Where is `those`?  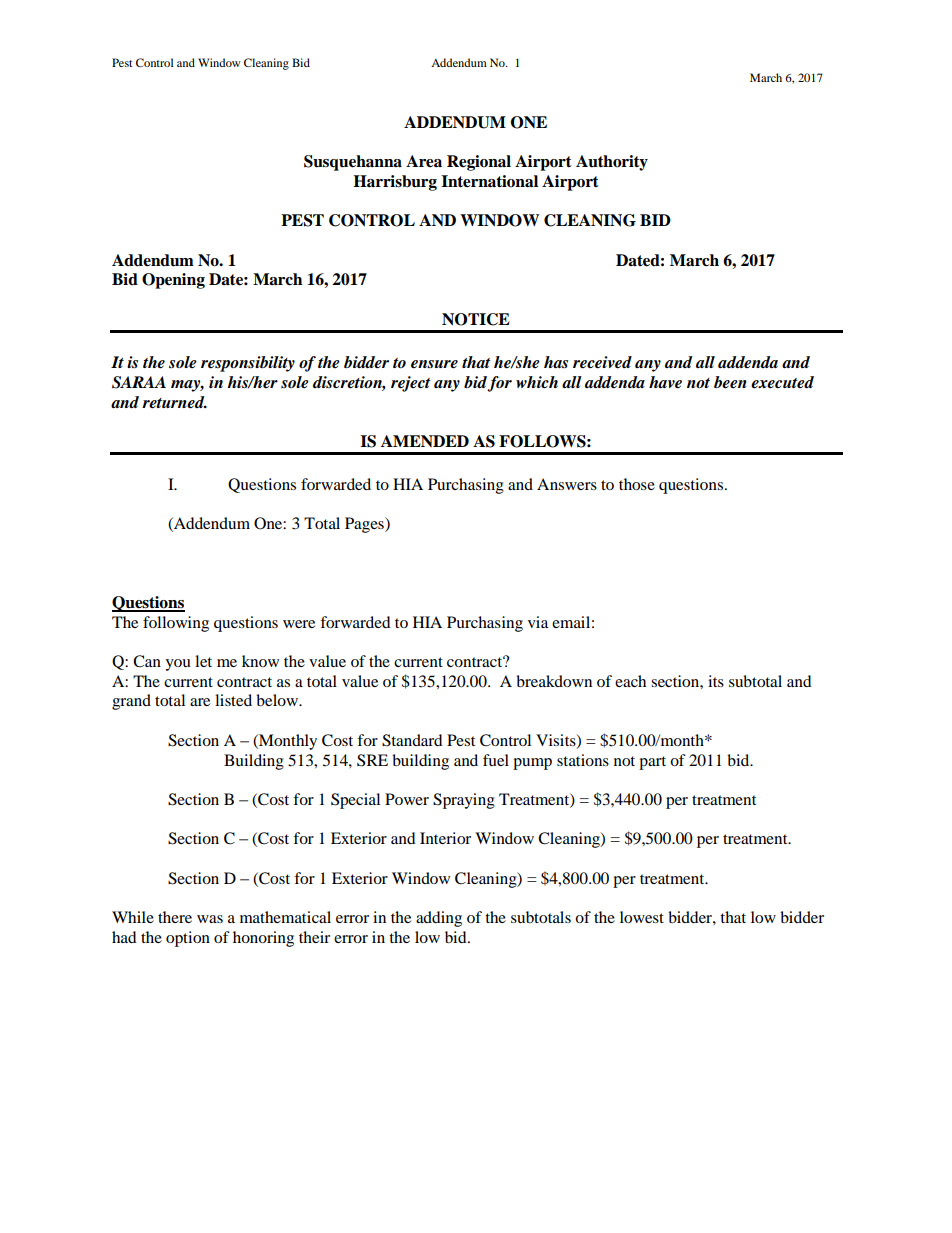 those is located at coordinates (637, 484).
